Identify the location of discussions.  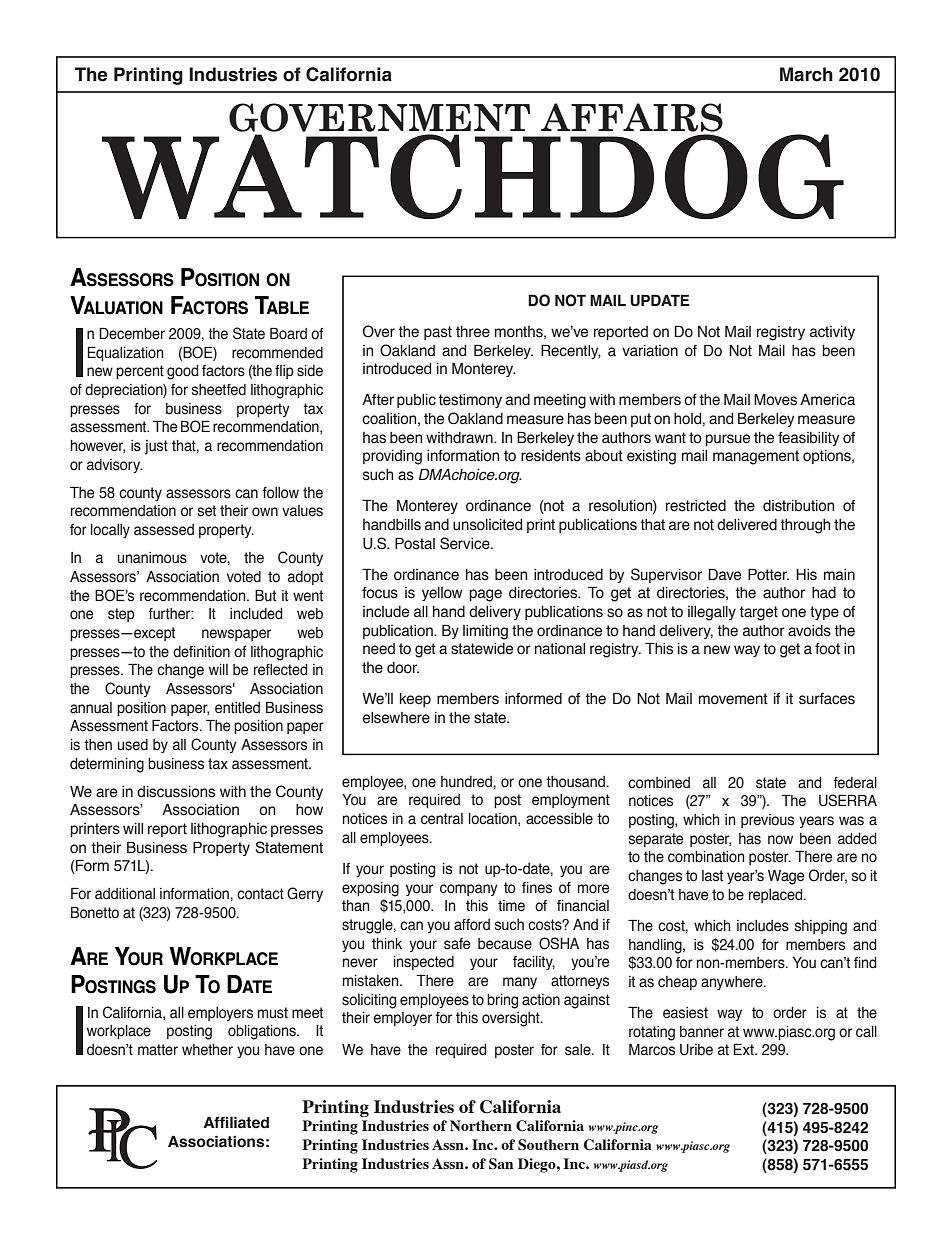
(176, 792).
